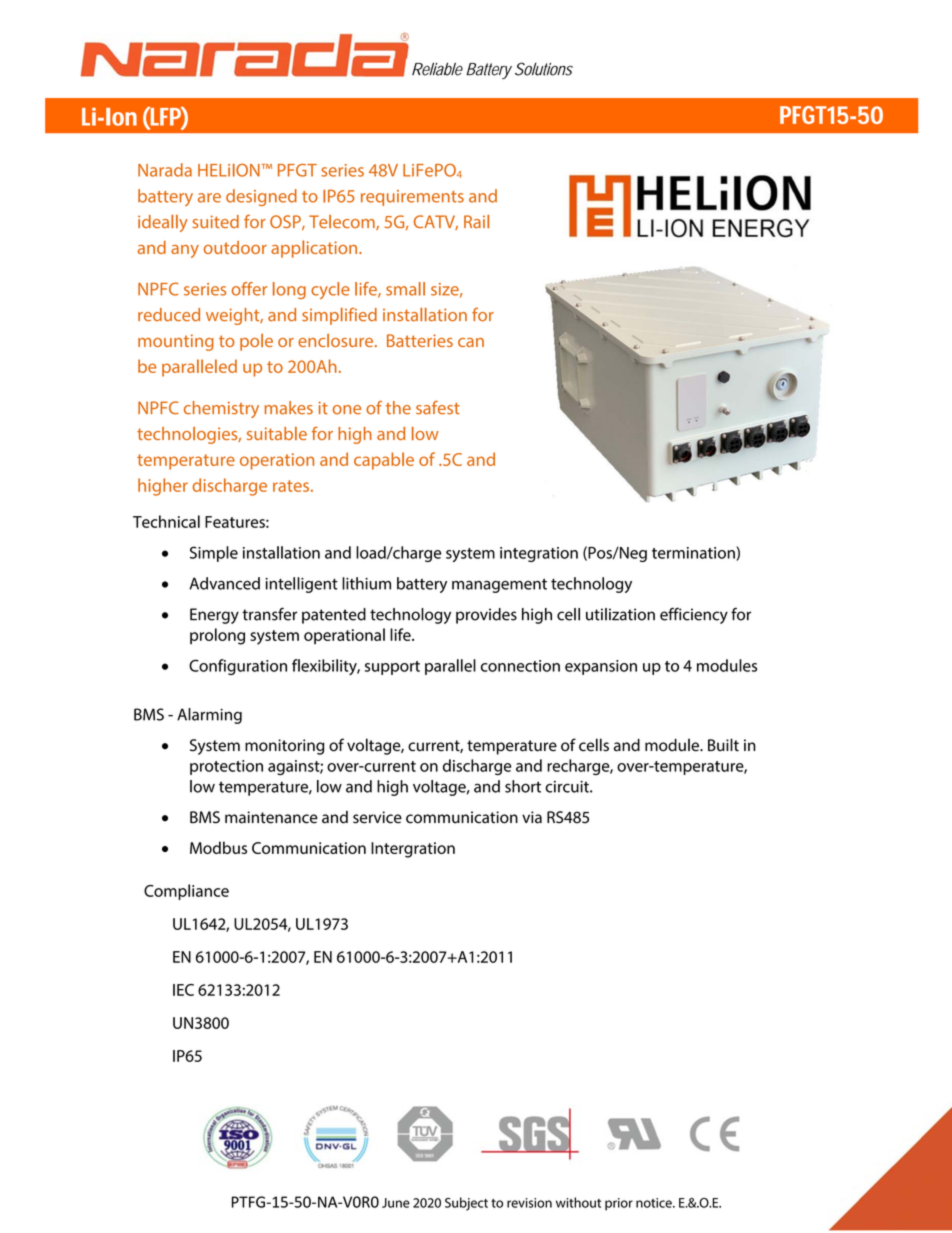  I want to click on Configuration, so click(238, 667).
